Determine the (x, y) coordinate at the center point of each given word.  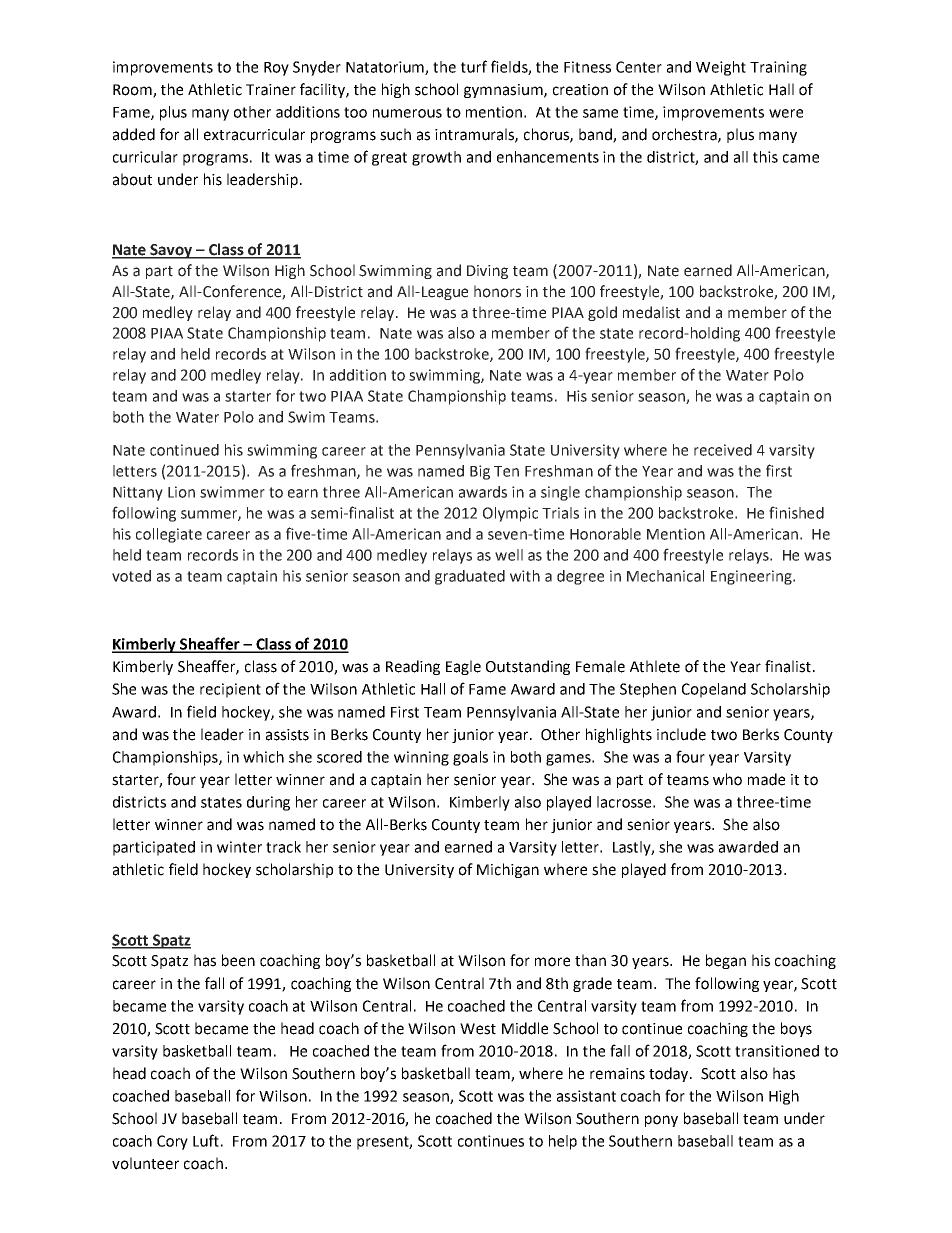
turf (474, 66)
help (563, 1142)
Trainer (271, 90)
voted (131, 576)
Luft (206, 1140)
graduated (470, 577)
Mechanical (665, 576)
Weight (721, 68)
